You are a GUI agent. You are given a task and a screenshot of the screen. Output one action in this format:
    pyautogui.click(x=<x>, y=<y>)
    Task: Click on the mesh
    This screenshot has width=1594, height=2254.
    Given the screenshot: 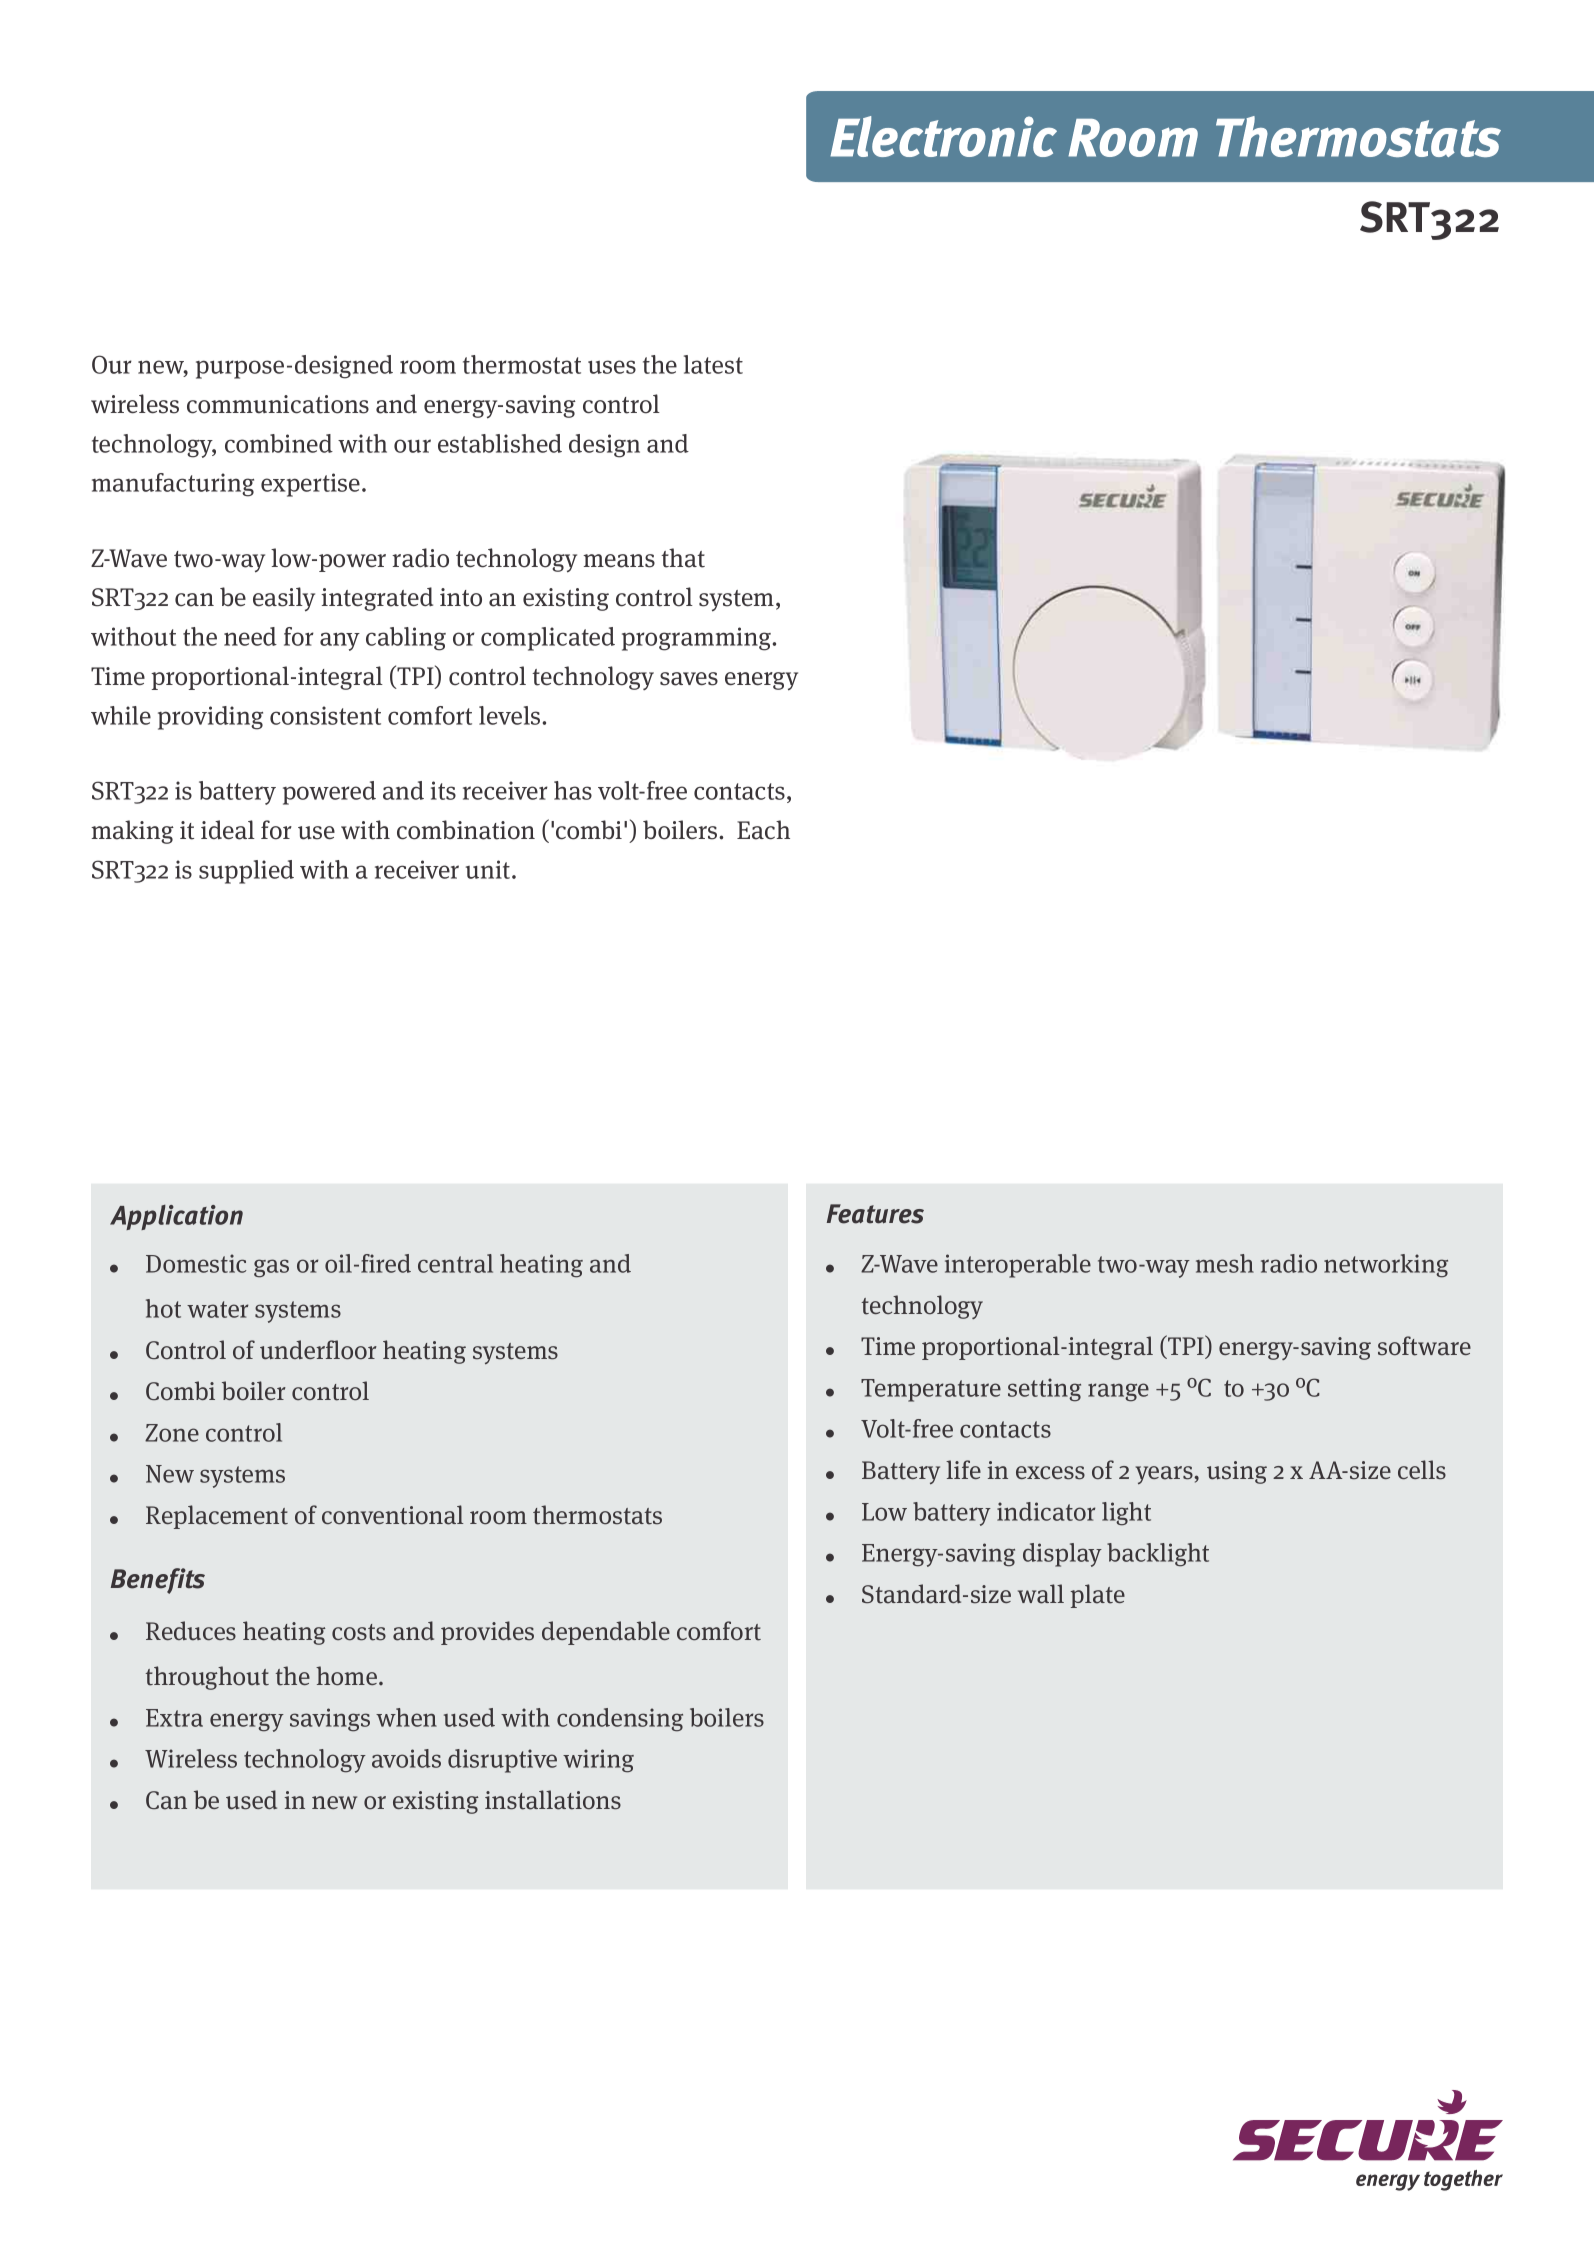 What is the action you would take?
    pyautogui.click(x=1225, y=1263)
